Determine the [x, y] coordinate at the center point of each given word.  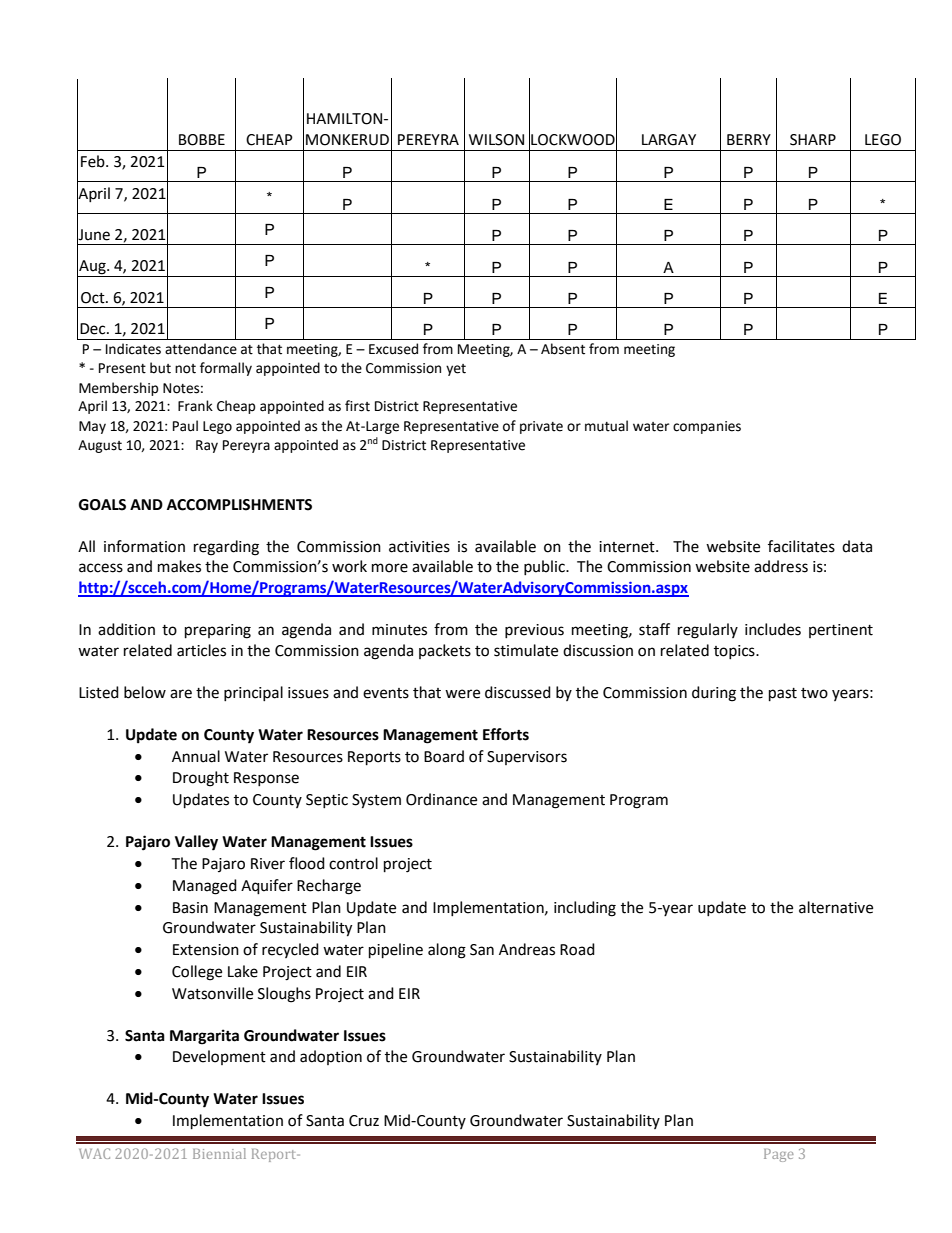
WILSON [496, 140]
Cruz [364, 1121]
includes [773, 629]
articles [201, 650]
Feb [94, 161]
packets [445, 651]
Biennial [219, 1153]
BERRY [749, 139]
